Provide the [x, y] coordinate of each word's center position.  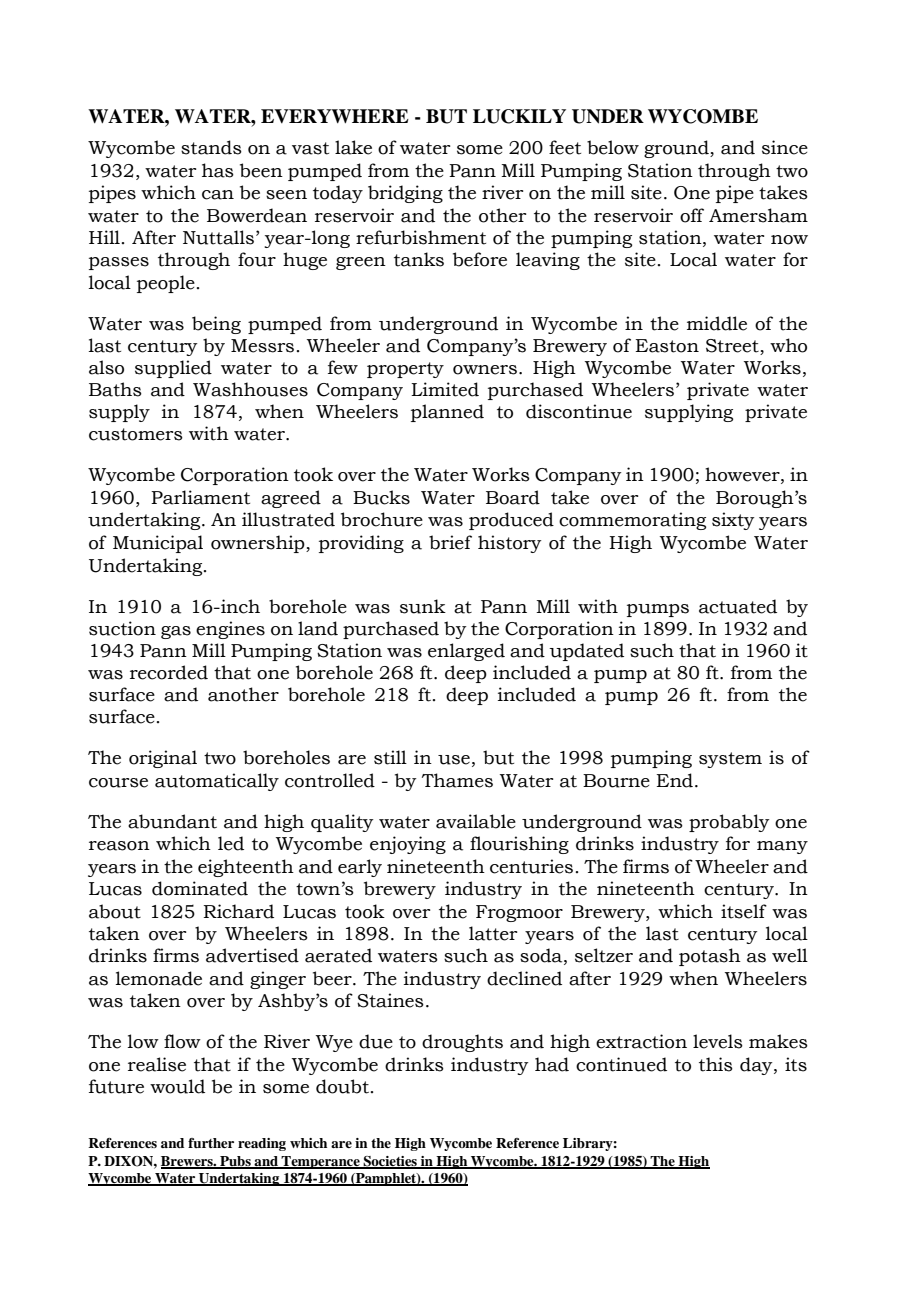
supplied [173, 369]
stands [211, 147]
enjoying [408, 845]
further [211, 1143]
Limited [445, 389]
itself [744, 911]
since [785, 147]
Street [733, 347]
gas [176, 632]
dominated [200, 888]
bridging [405, 194]
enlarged [466, 652]
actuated [738, 606]
